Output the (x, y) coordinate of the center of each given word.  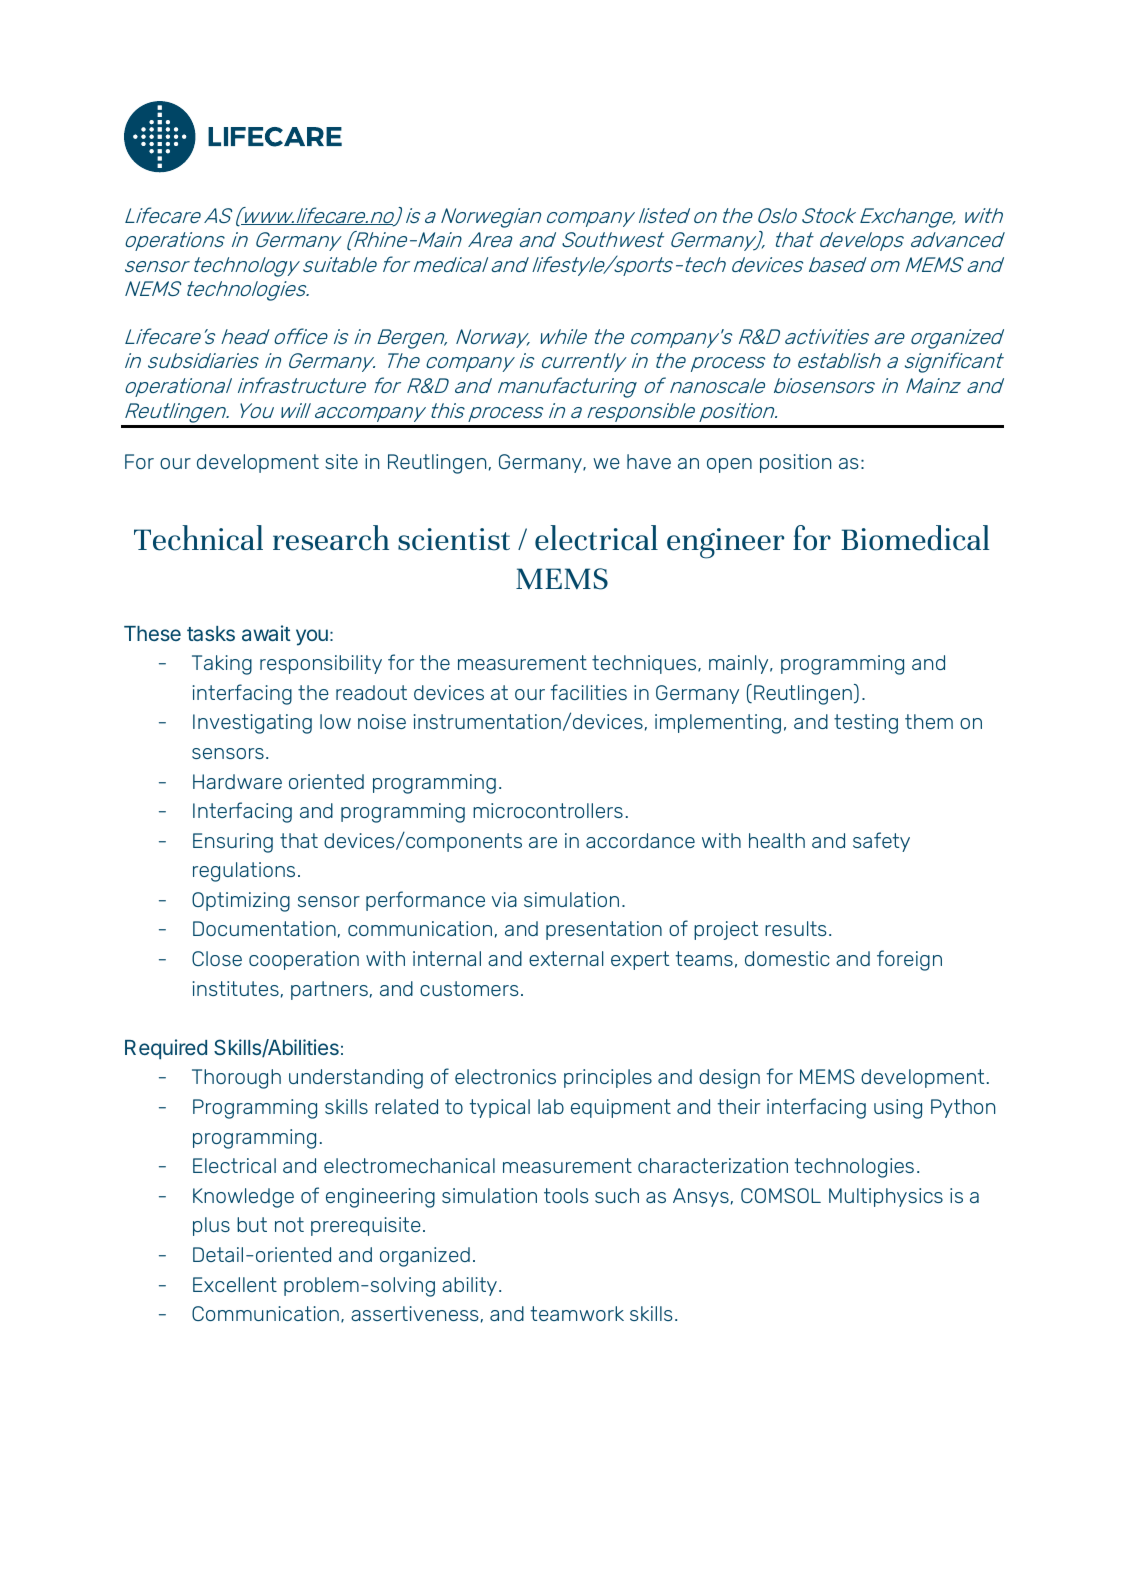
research (331, 538)
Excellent (235, 1284)
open (729, 465)
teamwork (577, 1313)
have (649, 461)
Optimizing (241, 902)
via (504, 899)
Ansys (701, 1197)
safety (881, 842)
